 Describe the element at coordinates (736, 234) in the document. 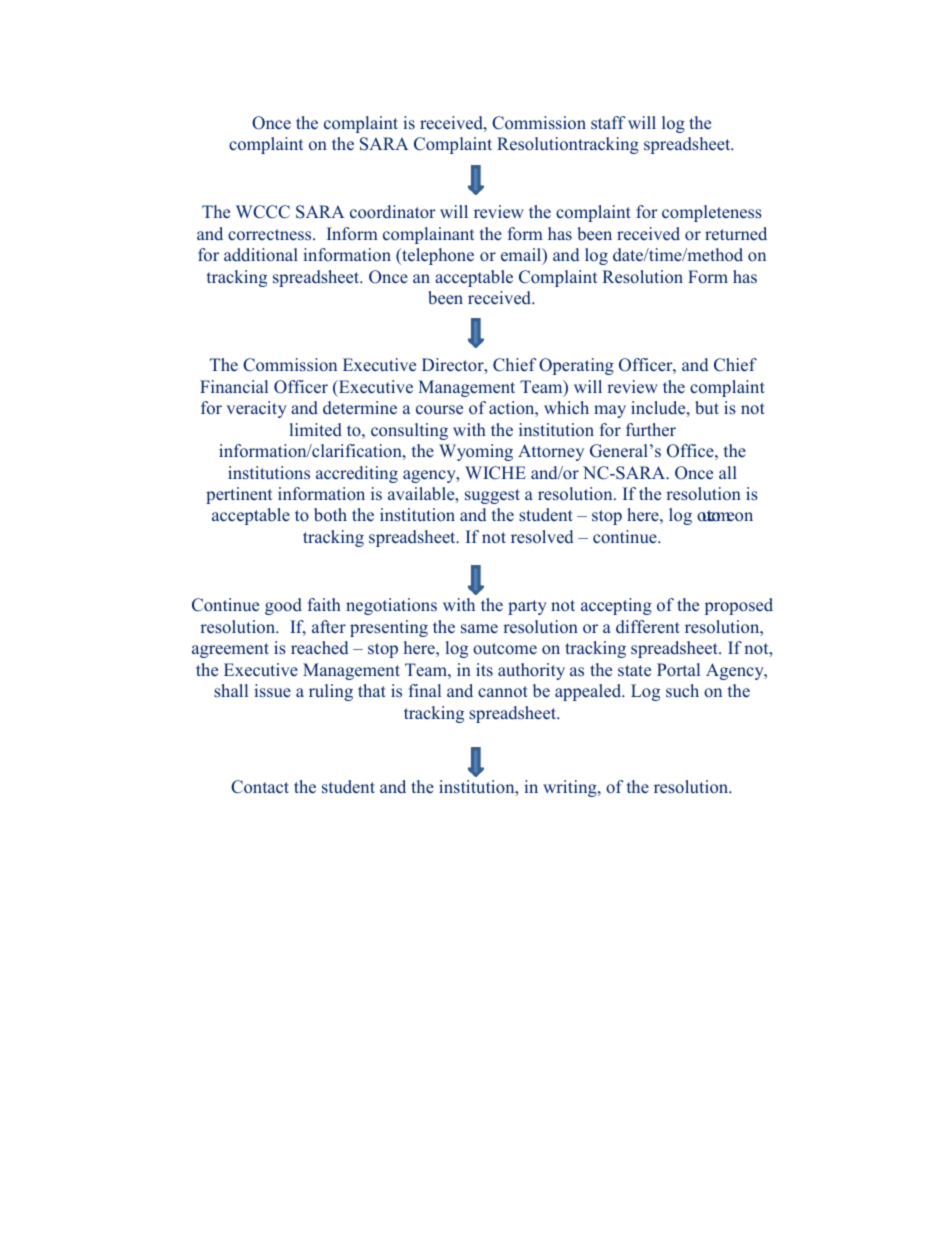

I see `returned` at that location.
